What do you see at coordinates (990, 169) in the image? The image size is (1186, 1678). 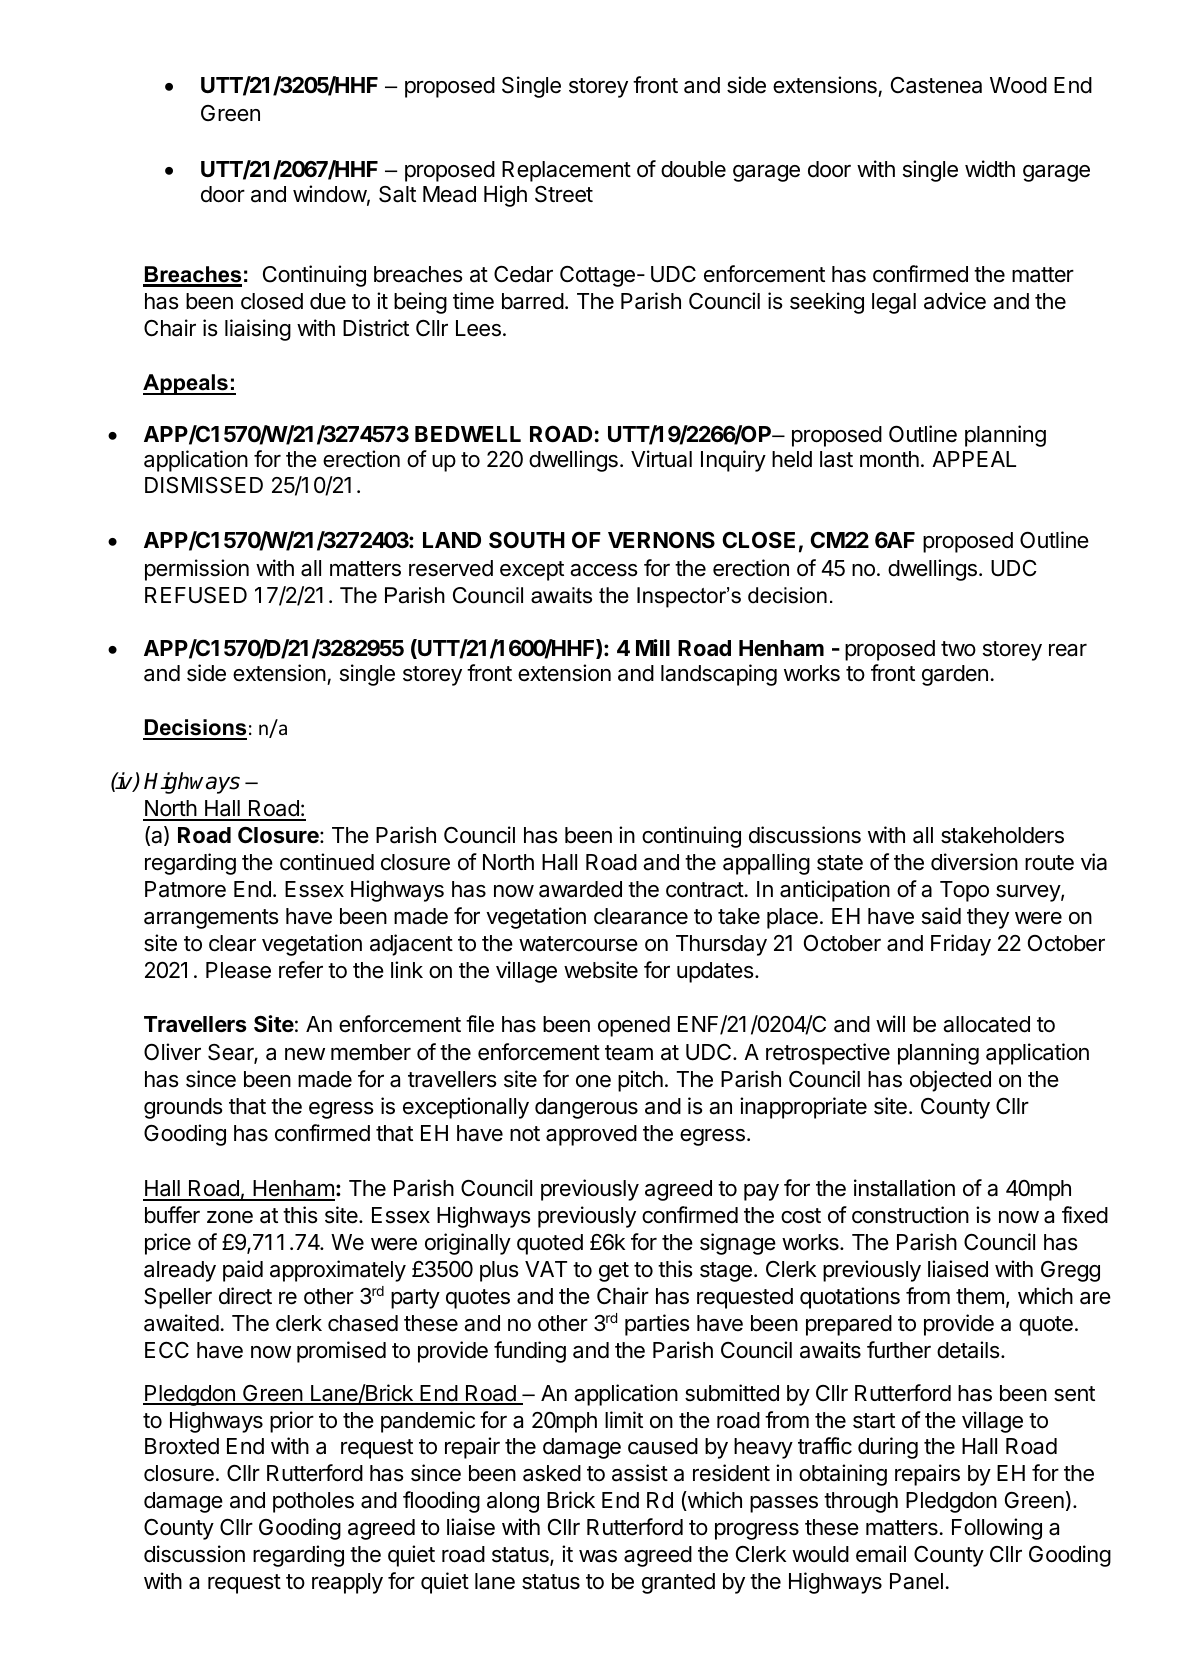 I see `width` at bounding box center [990, 169].
